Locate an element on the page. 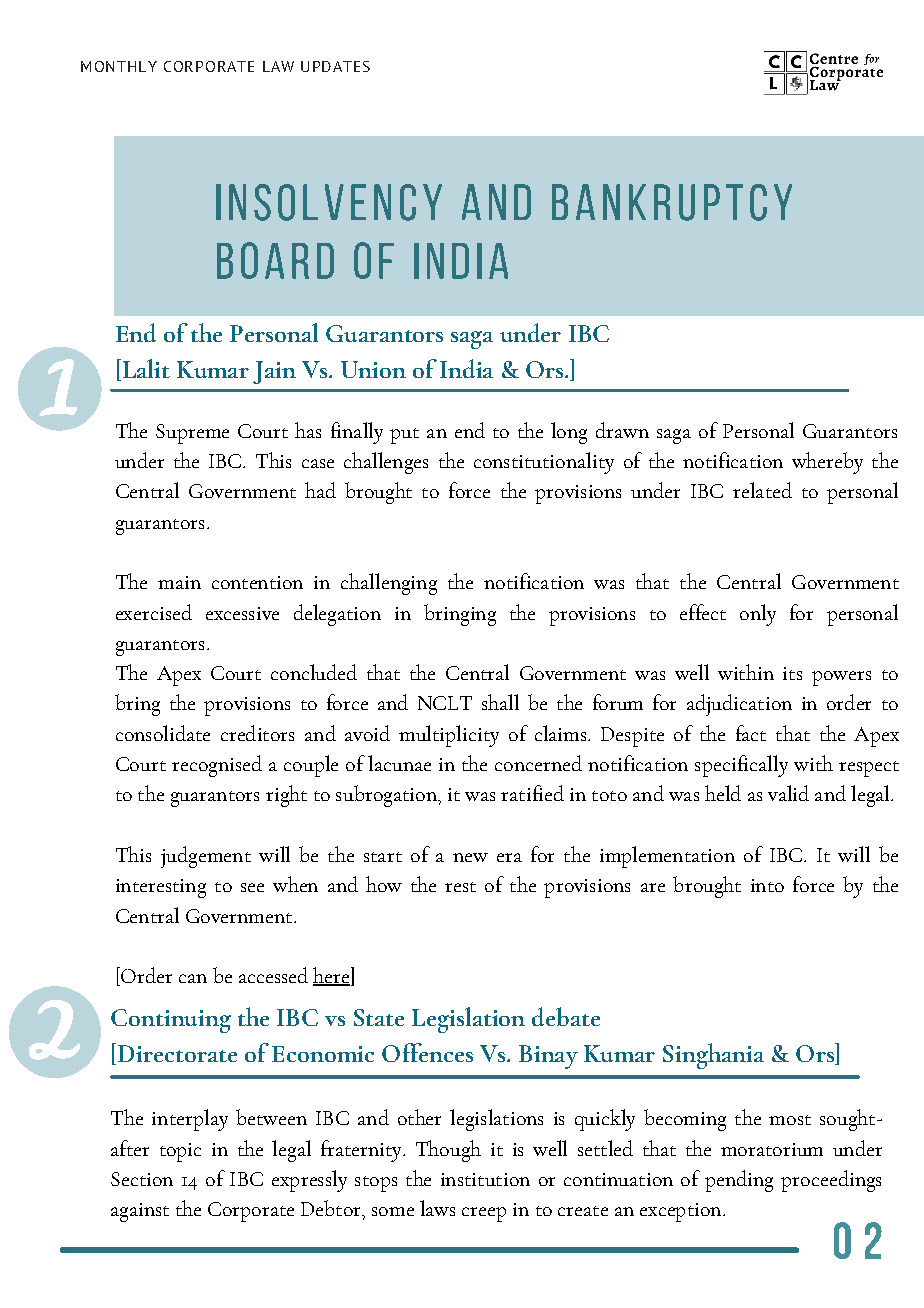 This image has height=1308, width=924. only is located at coordinates (758, 615).
